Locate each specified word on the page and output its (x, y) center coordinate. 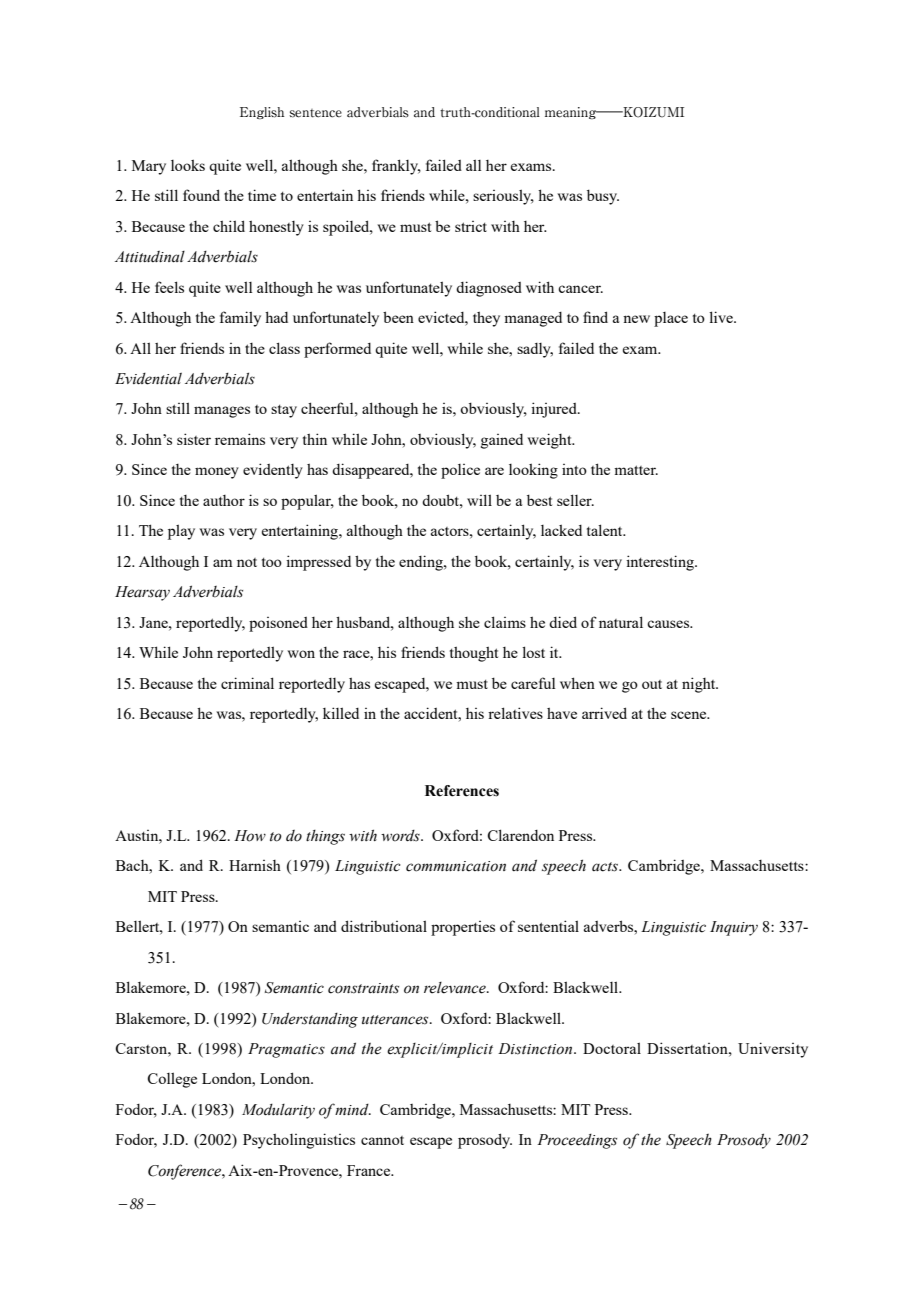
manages (222, 412)
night (700, 685)
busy (603, 197)
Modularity (278, 1111)
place (671, 319)
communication (456, 866)
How (250, 836)
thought (474, 654)
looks (188, 165)
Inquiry (734, 928)
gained (502, 441)
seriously (503, 197)
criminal (247, 683)
